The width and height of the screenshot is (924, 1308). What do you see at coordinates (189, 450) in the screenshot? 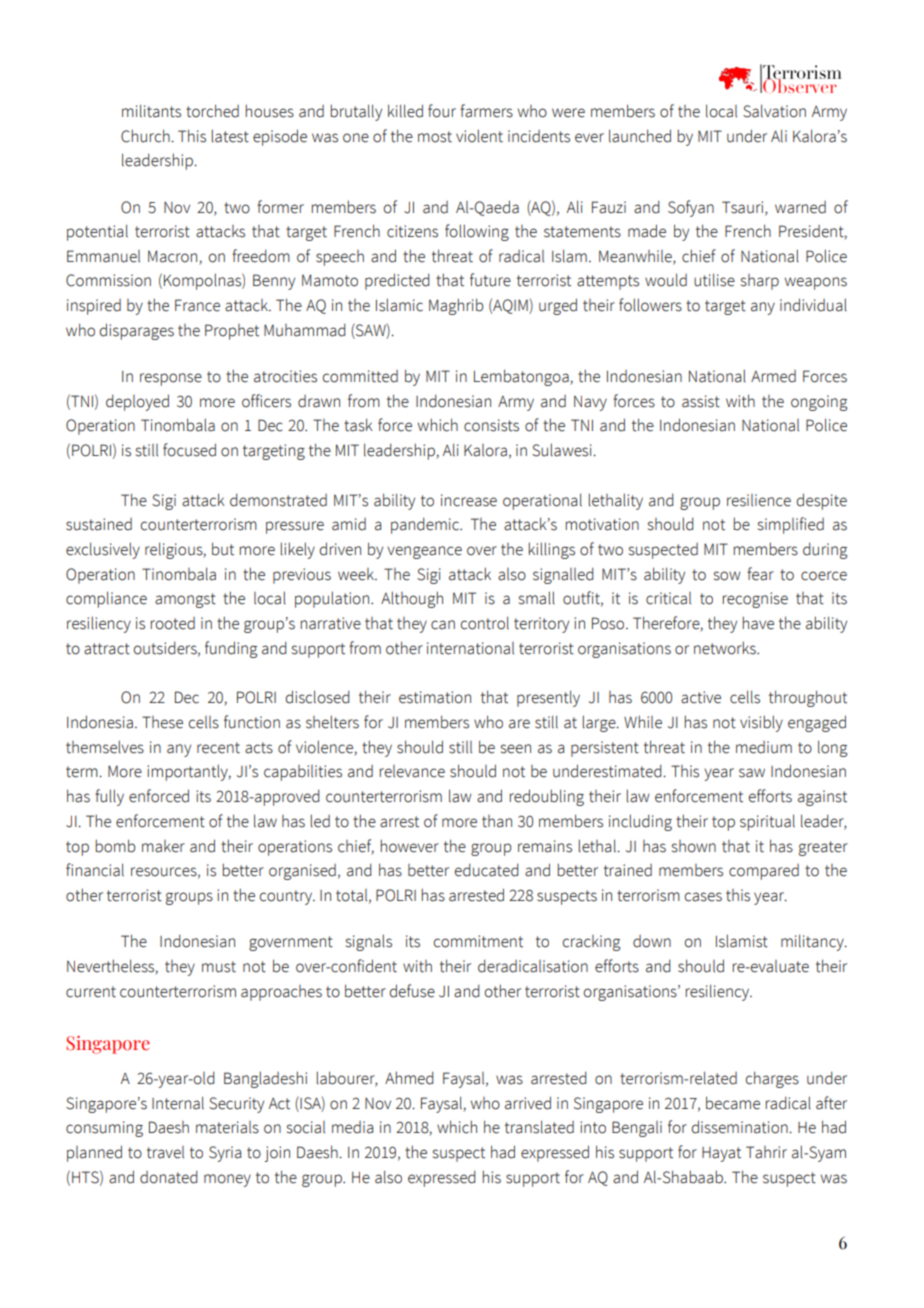
I see `focused` at bounding box center [189, 450].
